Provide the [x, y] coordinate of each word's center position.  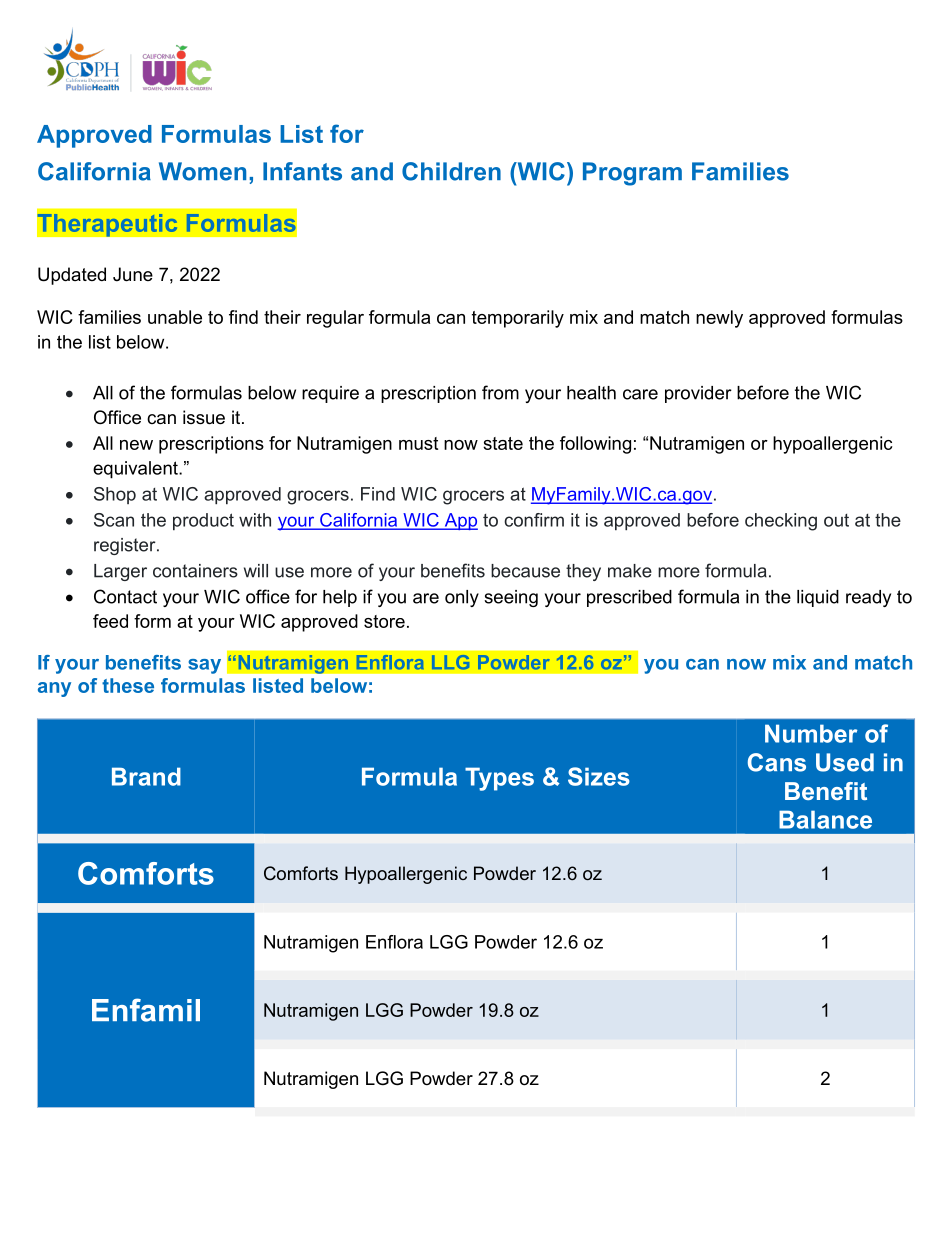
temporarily [518, 319]
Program [632, 174]
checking [781, 522]
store [384, 621]
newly [719, 319]
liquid [818, 598]
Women [202, 171]
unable [175, 317]
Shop [115, 495]
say [204, 666]
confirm [534, 520]
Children [451, 171]
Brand [146, 776]
